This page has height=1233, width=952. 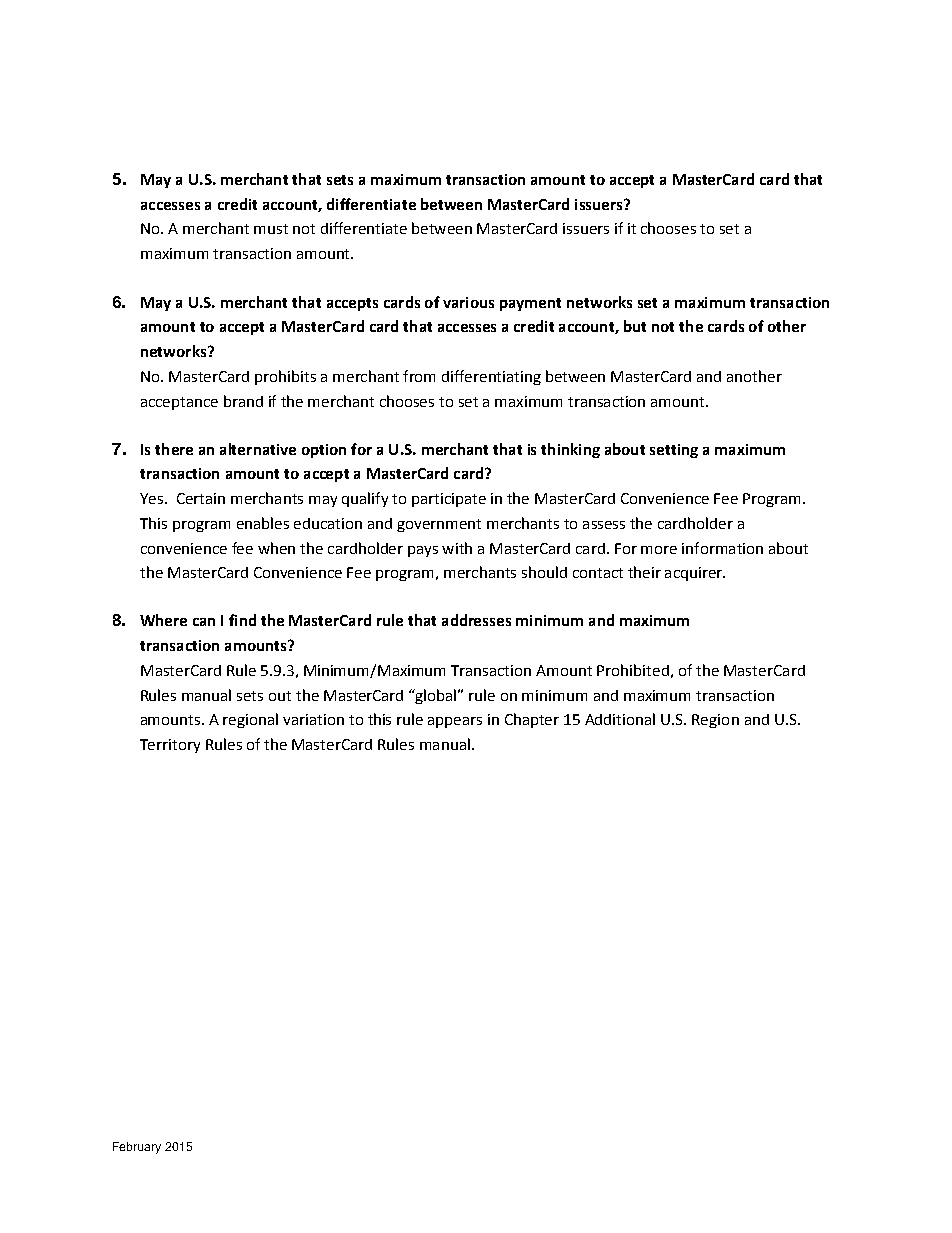 What do you see at coordinates (620, 719) in the page?
I see `Additional` at bounding box center [620, 719].
